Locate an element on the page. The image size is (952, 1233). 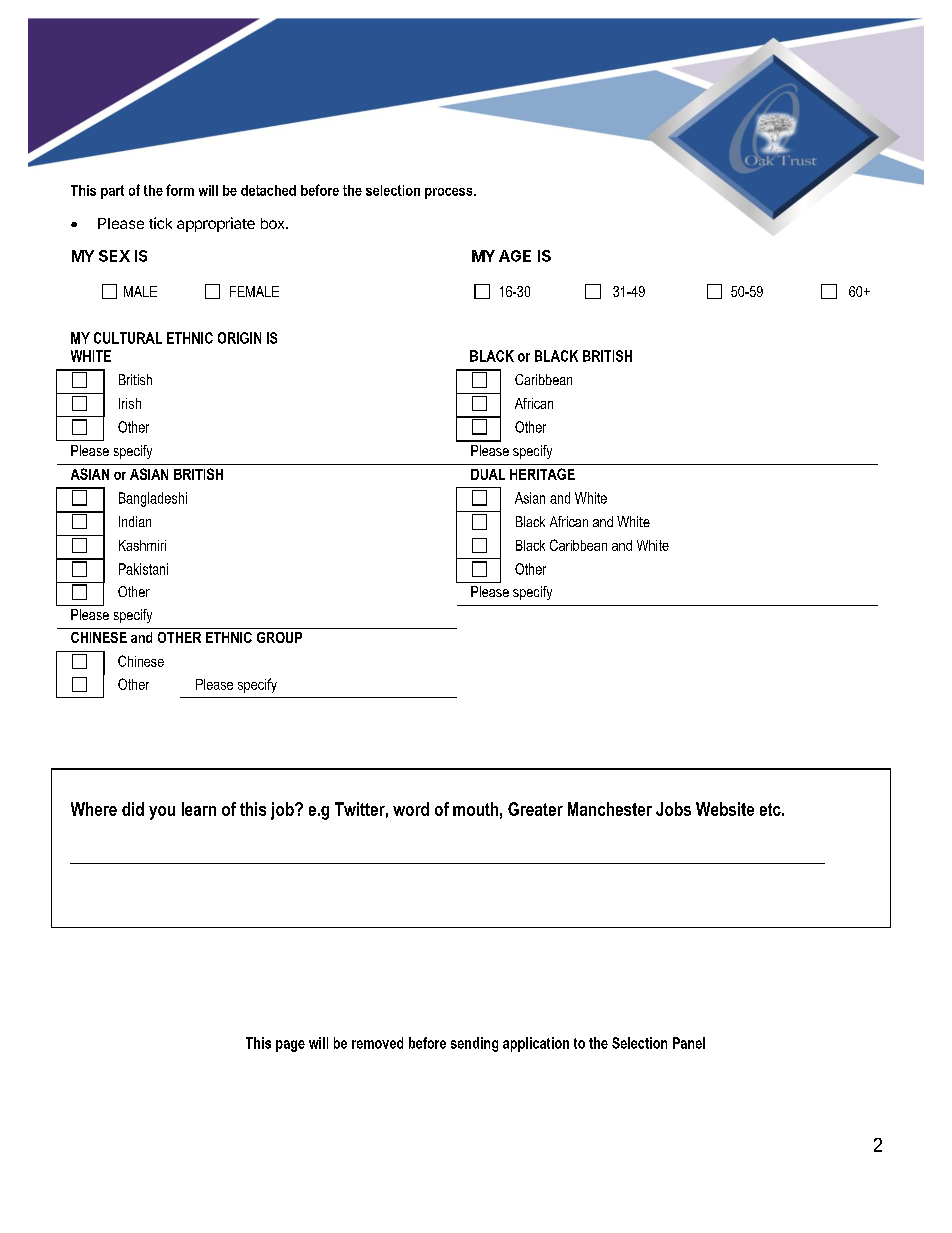
box is located at coordinates (274, 223).
